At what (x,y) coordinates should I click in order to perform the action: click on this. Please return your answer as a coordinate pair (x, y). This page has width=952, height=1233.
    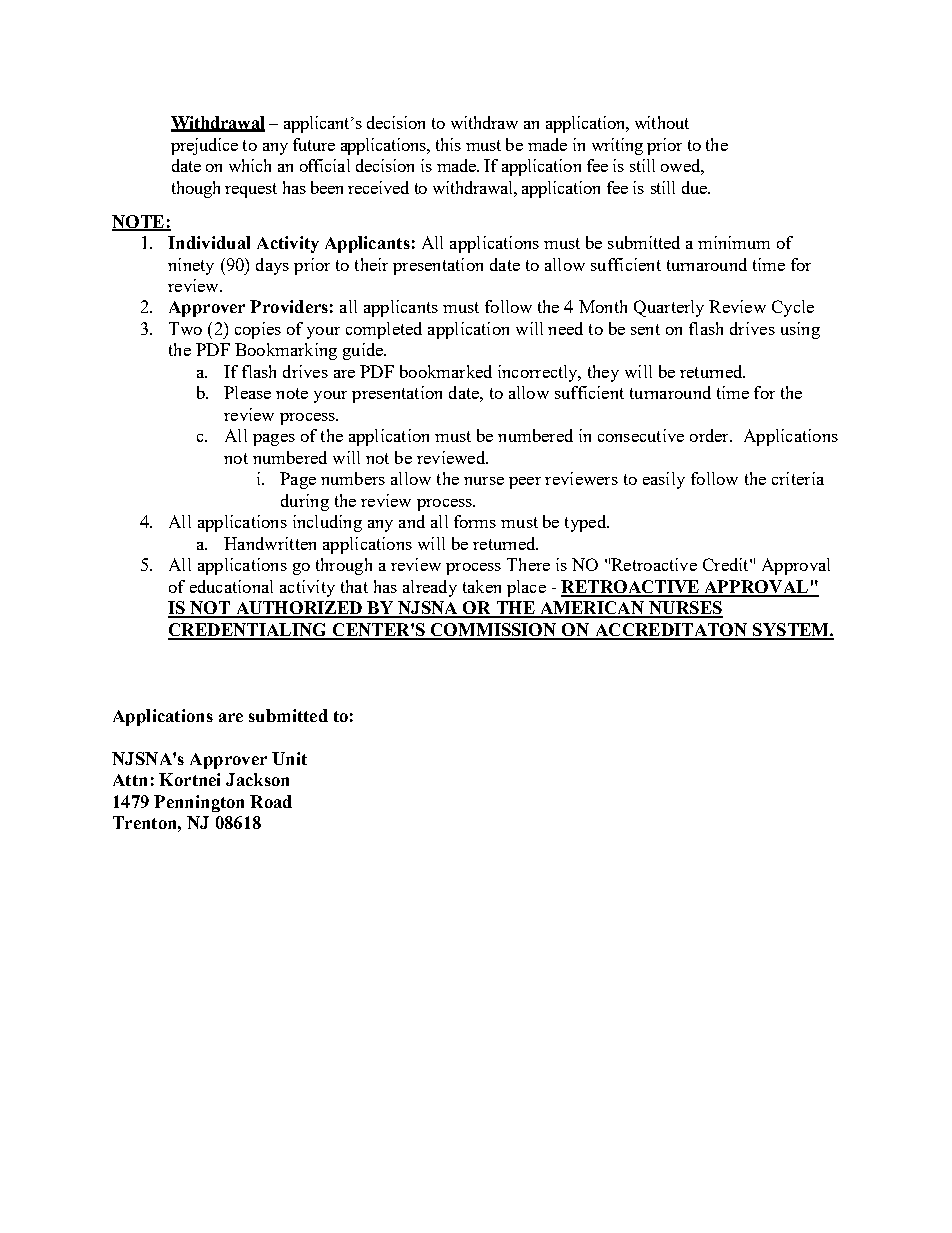
    Looking at the image, I should click on (448, 144).
